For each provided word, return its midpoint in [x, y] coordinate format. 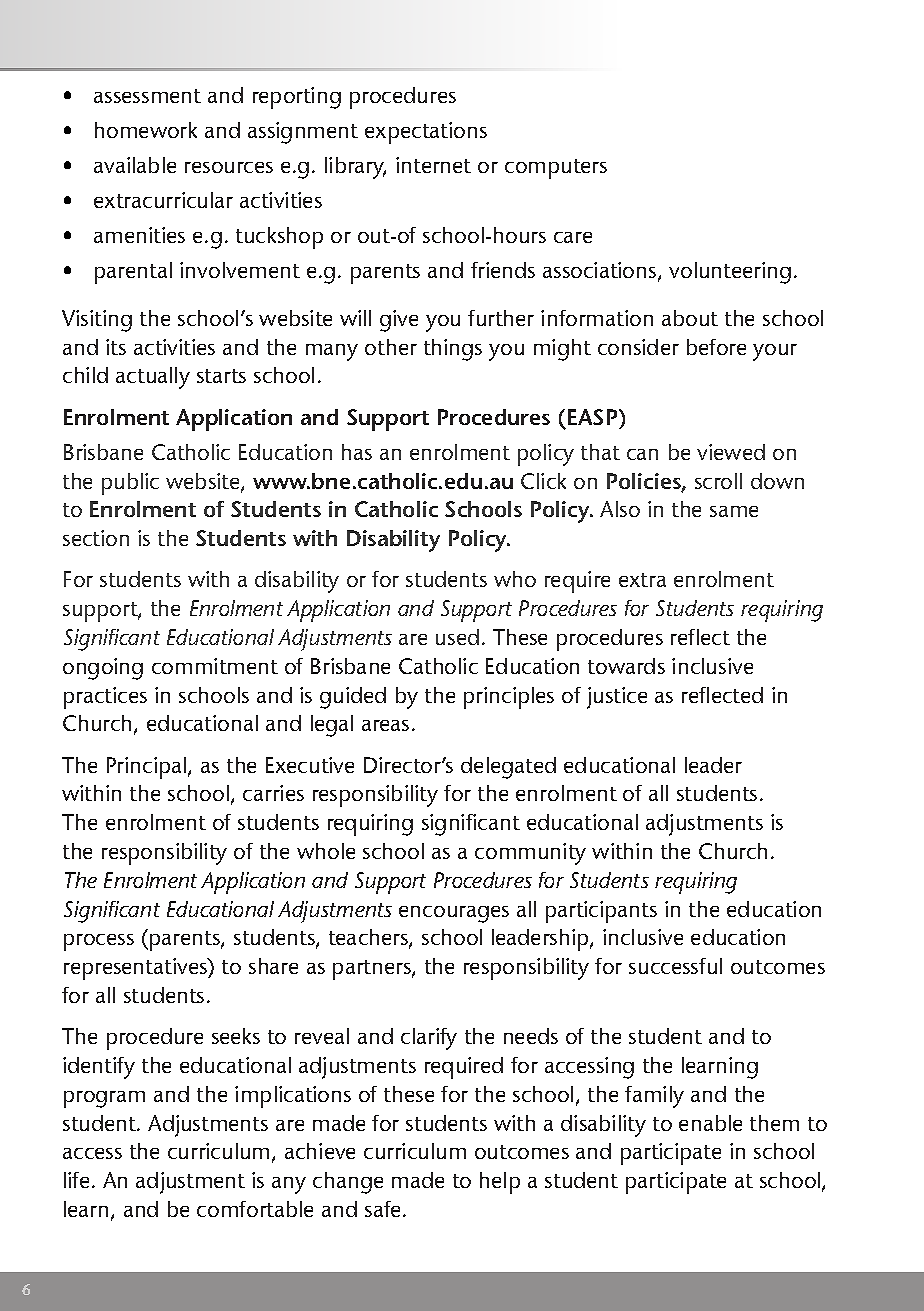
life [76, 1180]
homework [146, 130]
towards [626, 666]
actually [153, 378]
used [457, 637]
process [99, 942]
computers [556, 169]
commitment [215, 666]
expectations [426, 133]
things [453, 350]
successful [675, 966]
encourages [454, 914]
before [716, 347]
